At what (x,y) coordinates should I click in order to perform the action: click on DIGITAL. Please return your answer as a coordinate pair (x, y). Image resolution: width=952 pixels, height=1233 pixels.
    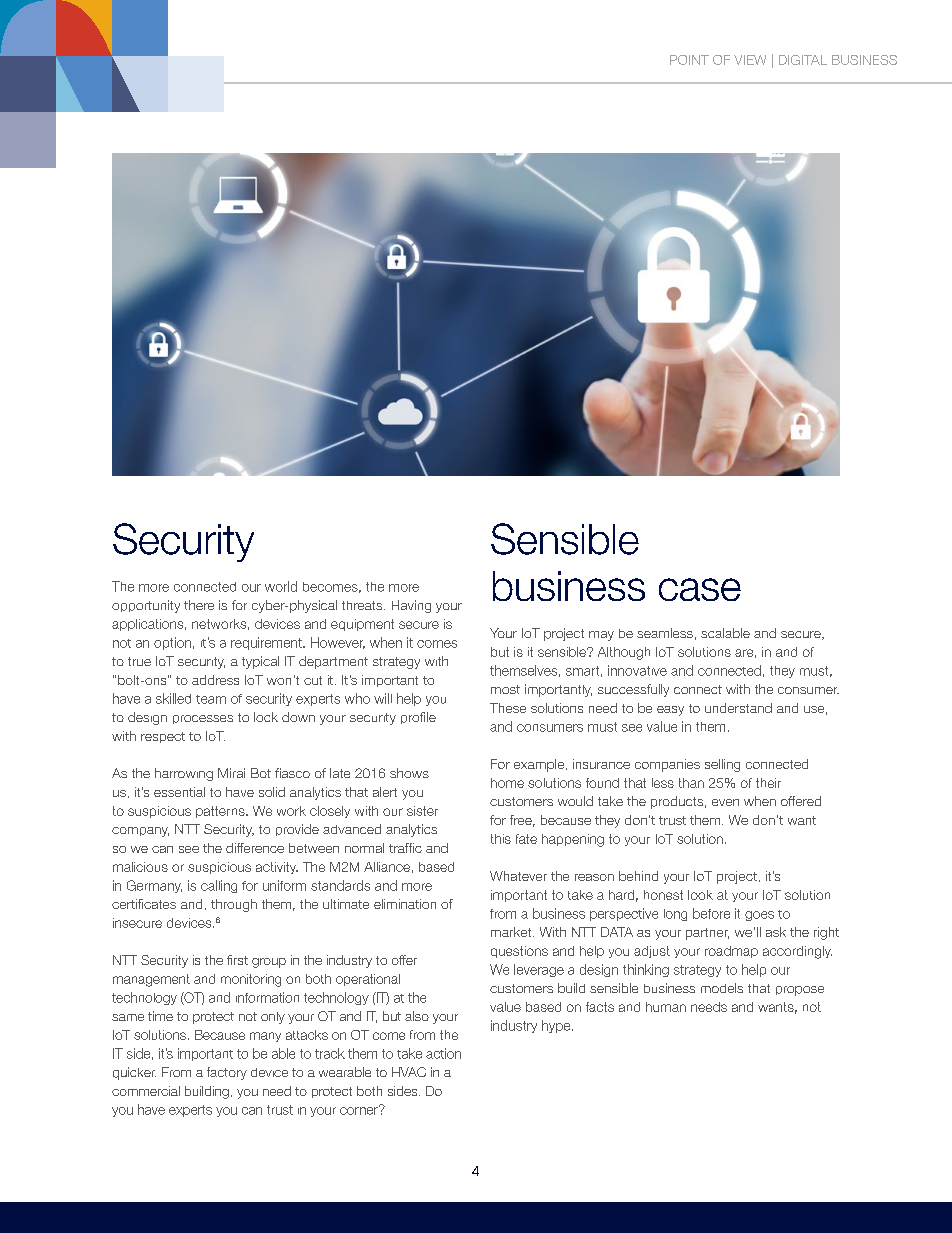
    Looking at the image, I should click on (803, 60).
